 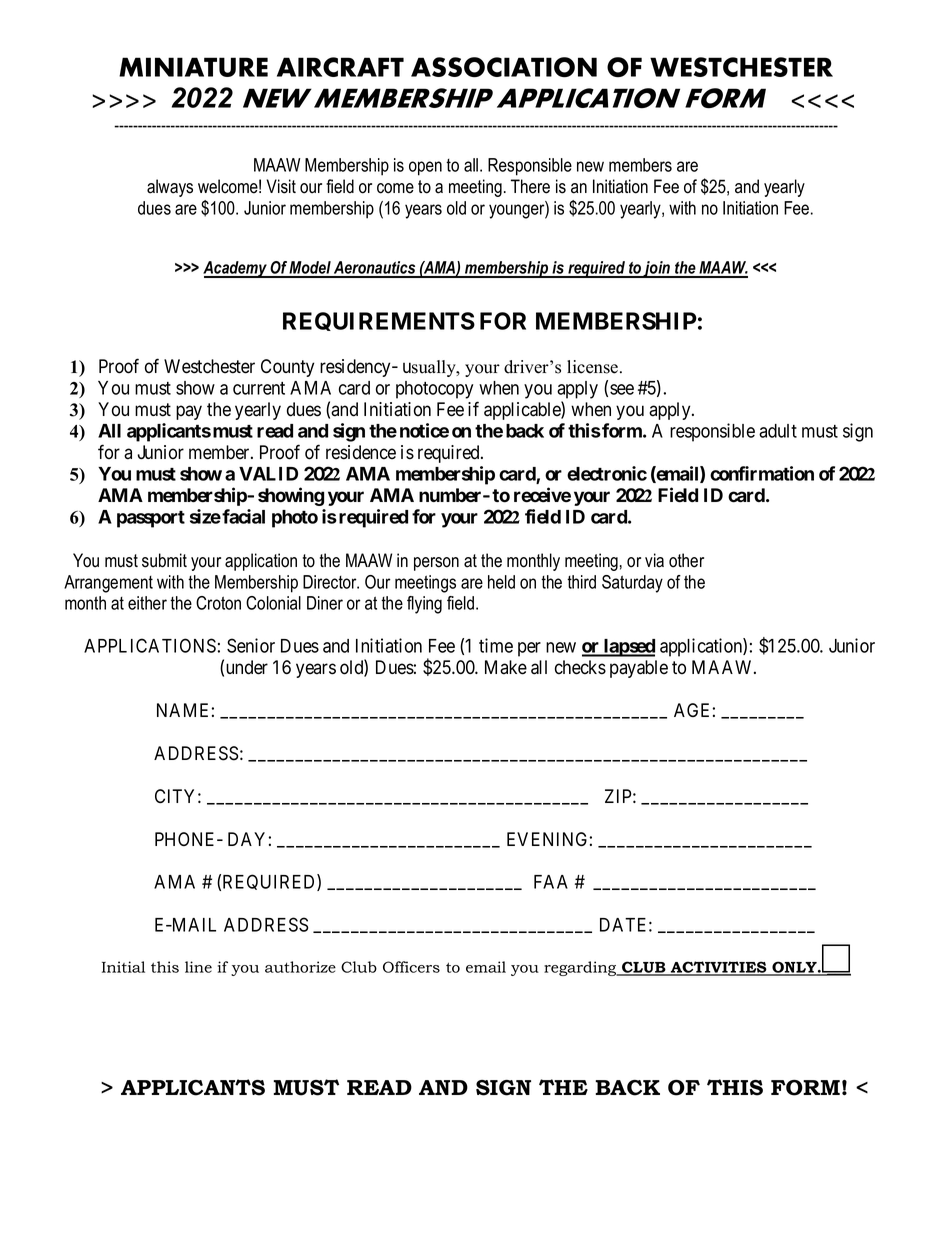 I want to click on payable, so click(x=639, y=669).
